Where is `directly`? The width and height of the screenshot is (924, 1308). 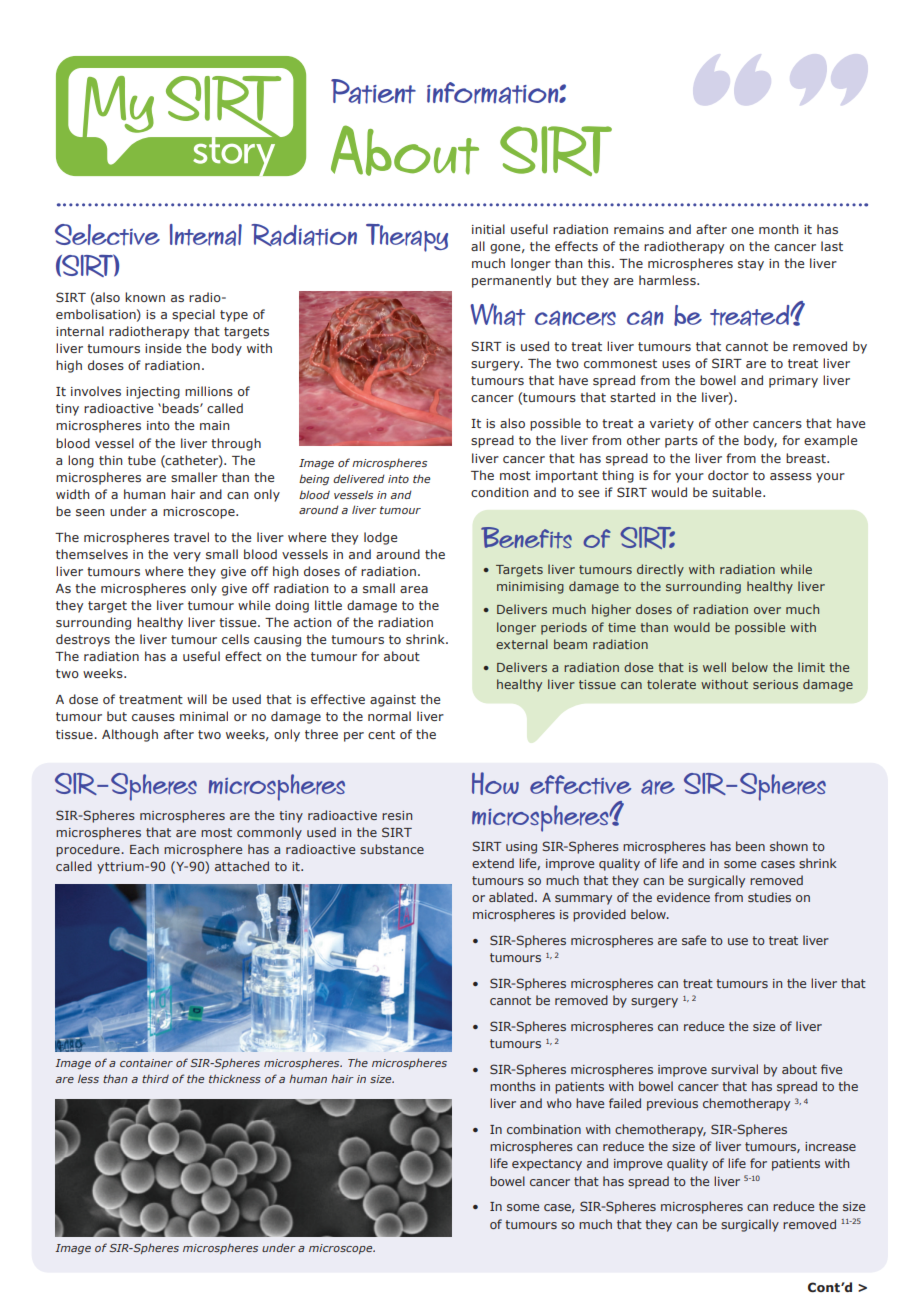
directly is located at coordinates (660, 570).
